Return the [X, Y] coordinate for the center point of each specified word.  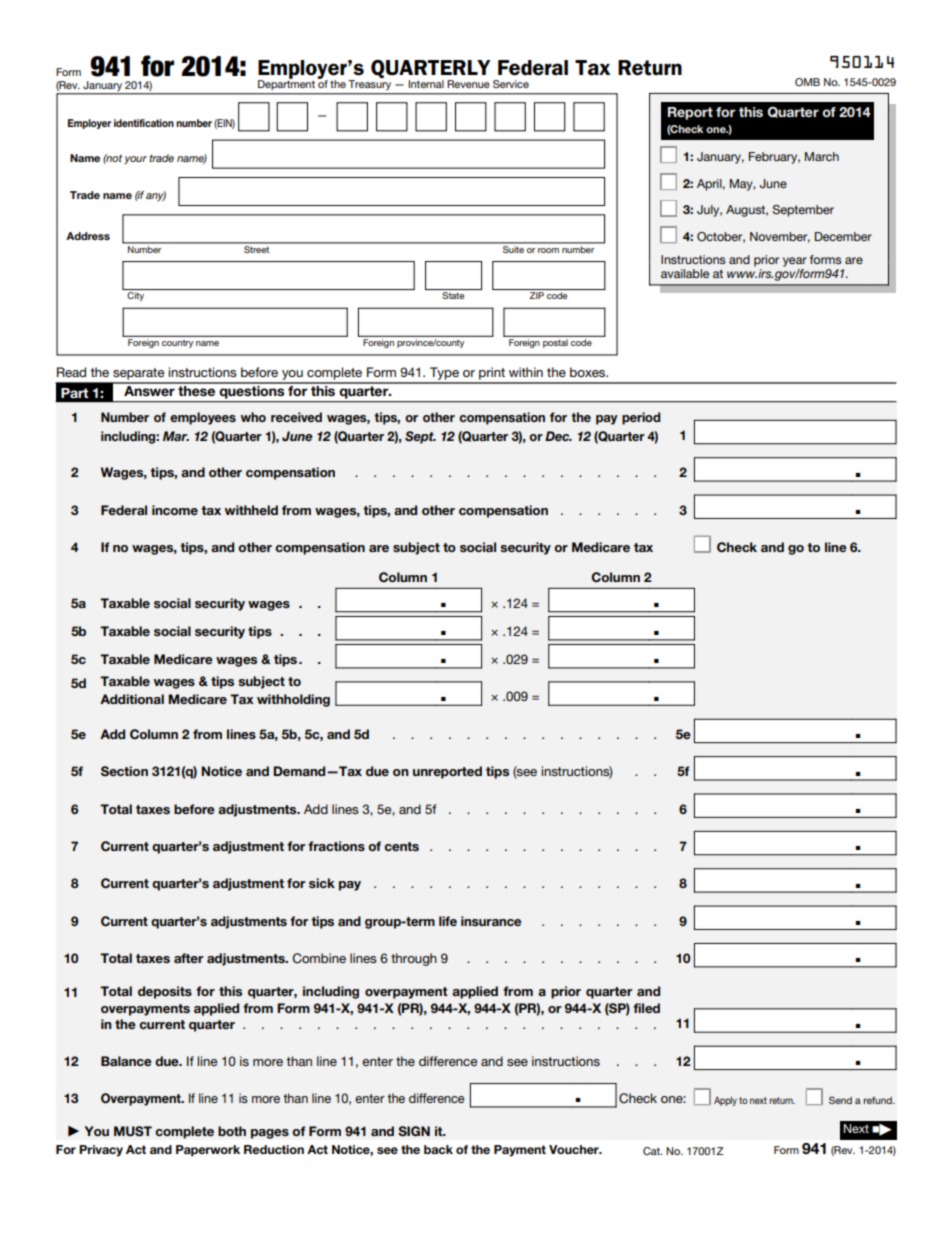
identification [144, 123]
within [526, 372]
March [822, 156]
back [438, 1149]
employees [203, 418]
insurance [491, 921]
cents [401, 846]
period [641, 418]
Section [124, 771]
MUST [133, 1131]
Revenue [468, 84]
